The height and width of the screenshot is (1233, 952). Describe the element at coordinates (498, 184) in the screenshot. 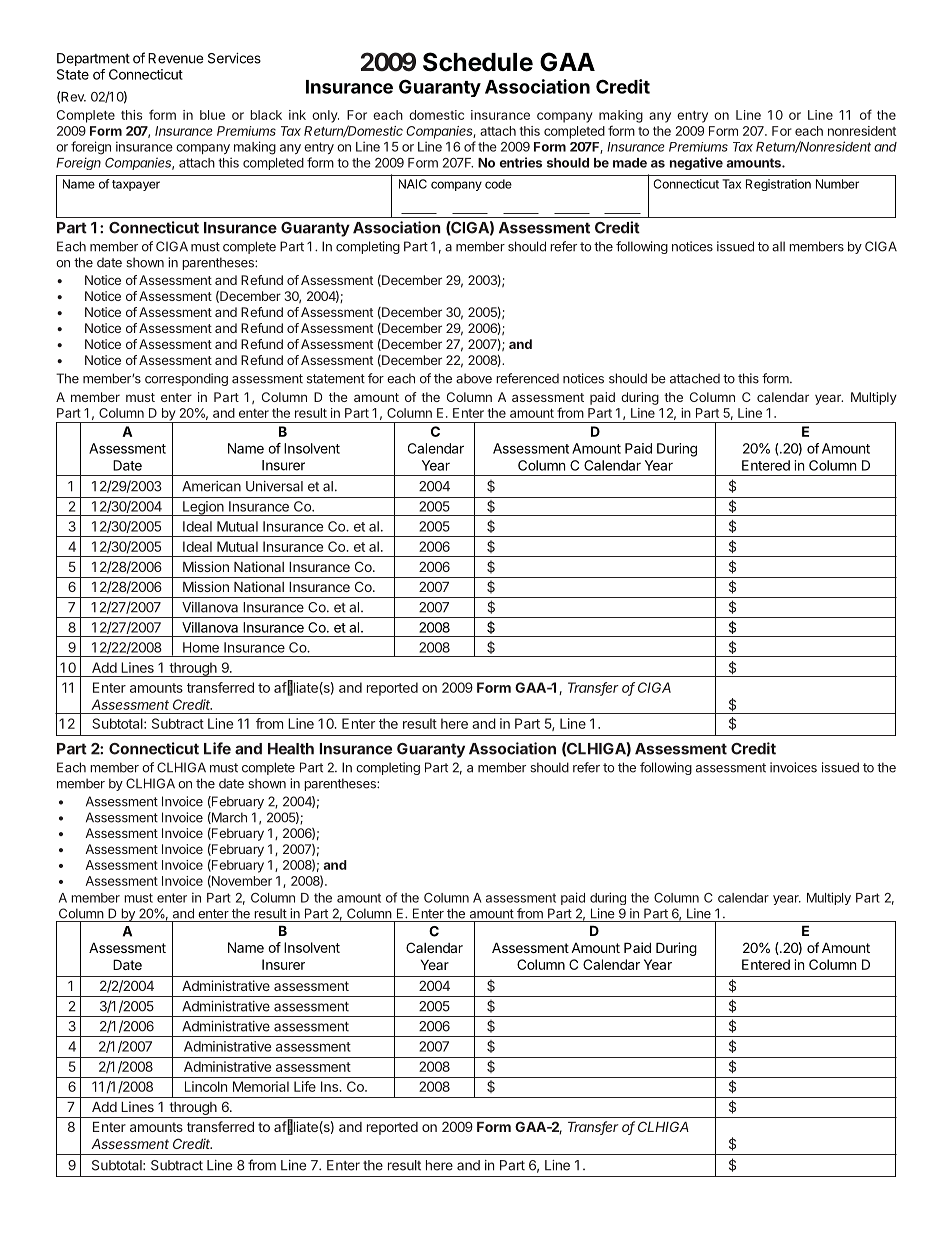

I see `code` at that location.
